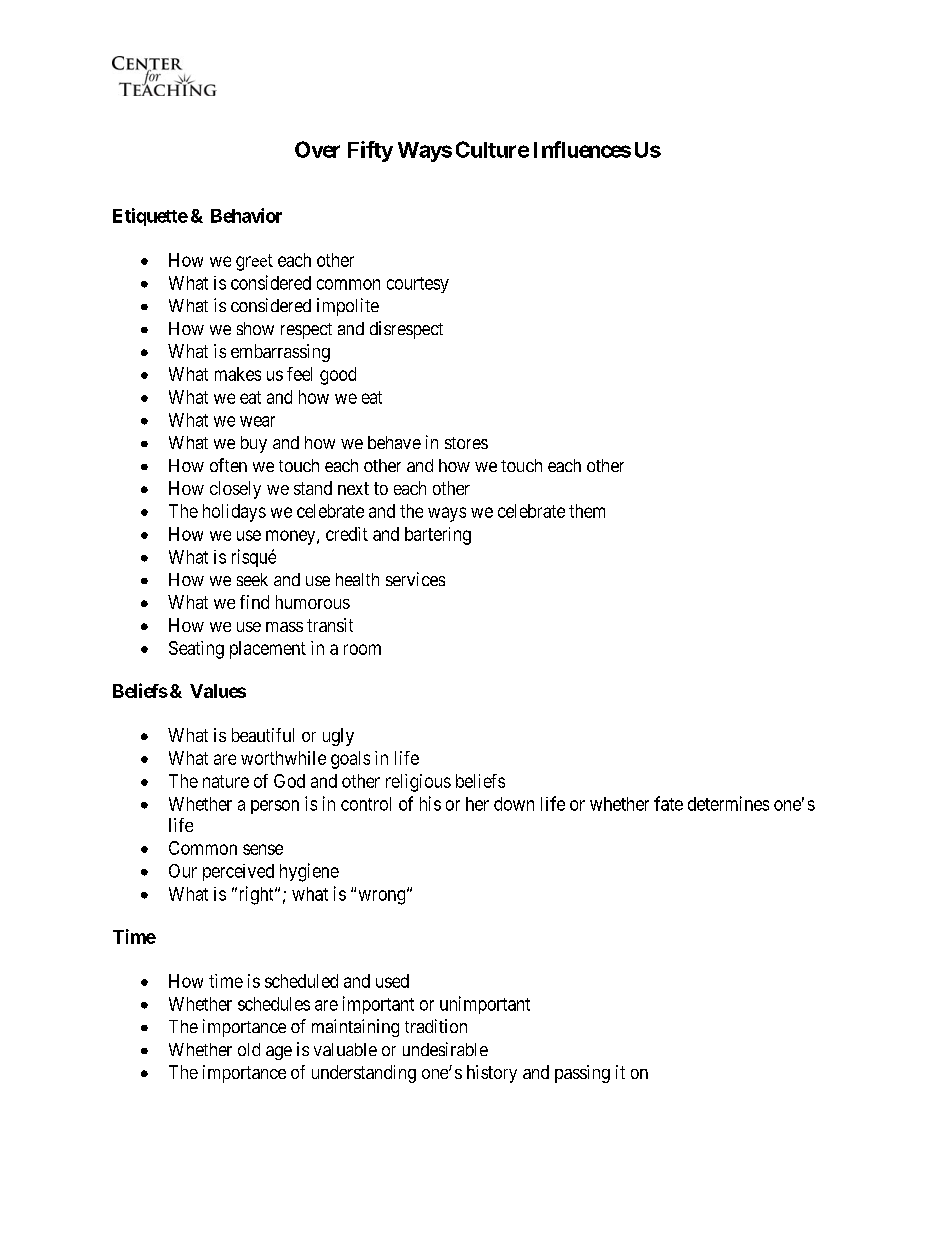 This screenshot has width=952, height=1233. Describe the element at coordinates (246, 215) in the screenshot. I see `Behavior` at that location.
